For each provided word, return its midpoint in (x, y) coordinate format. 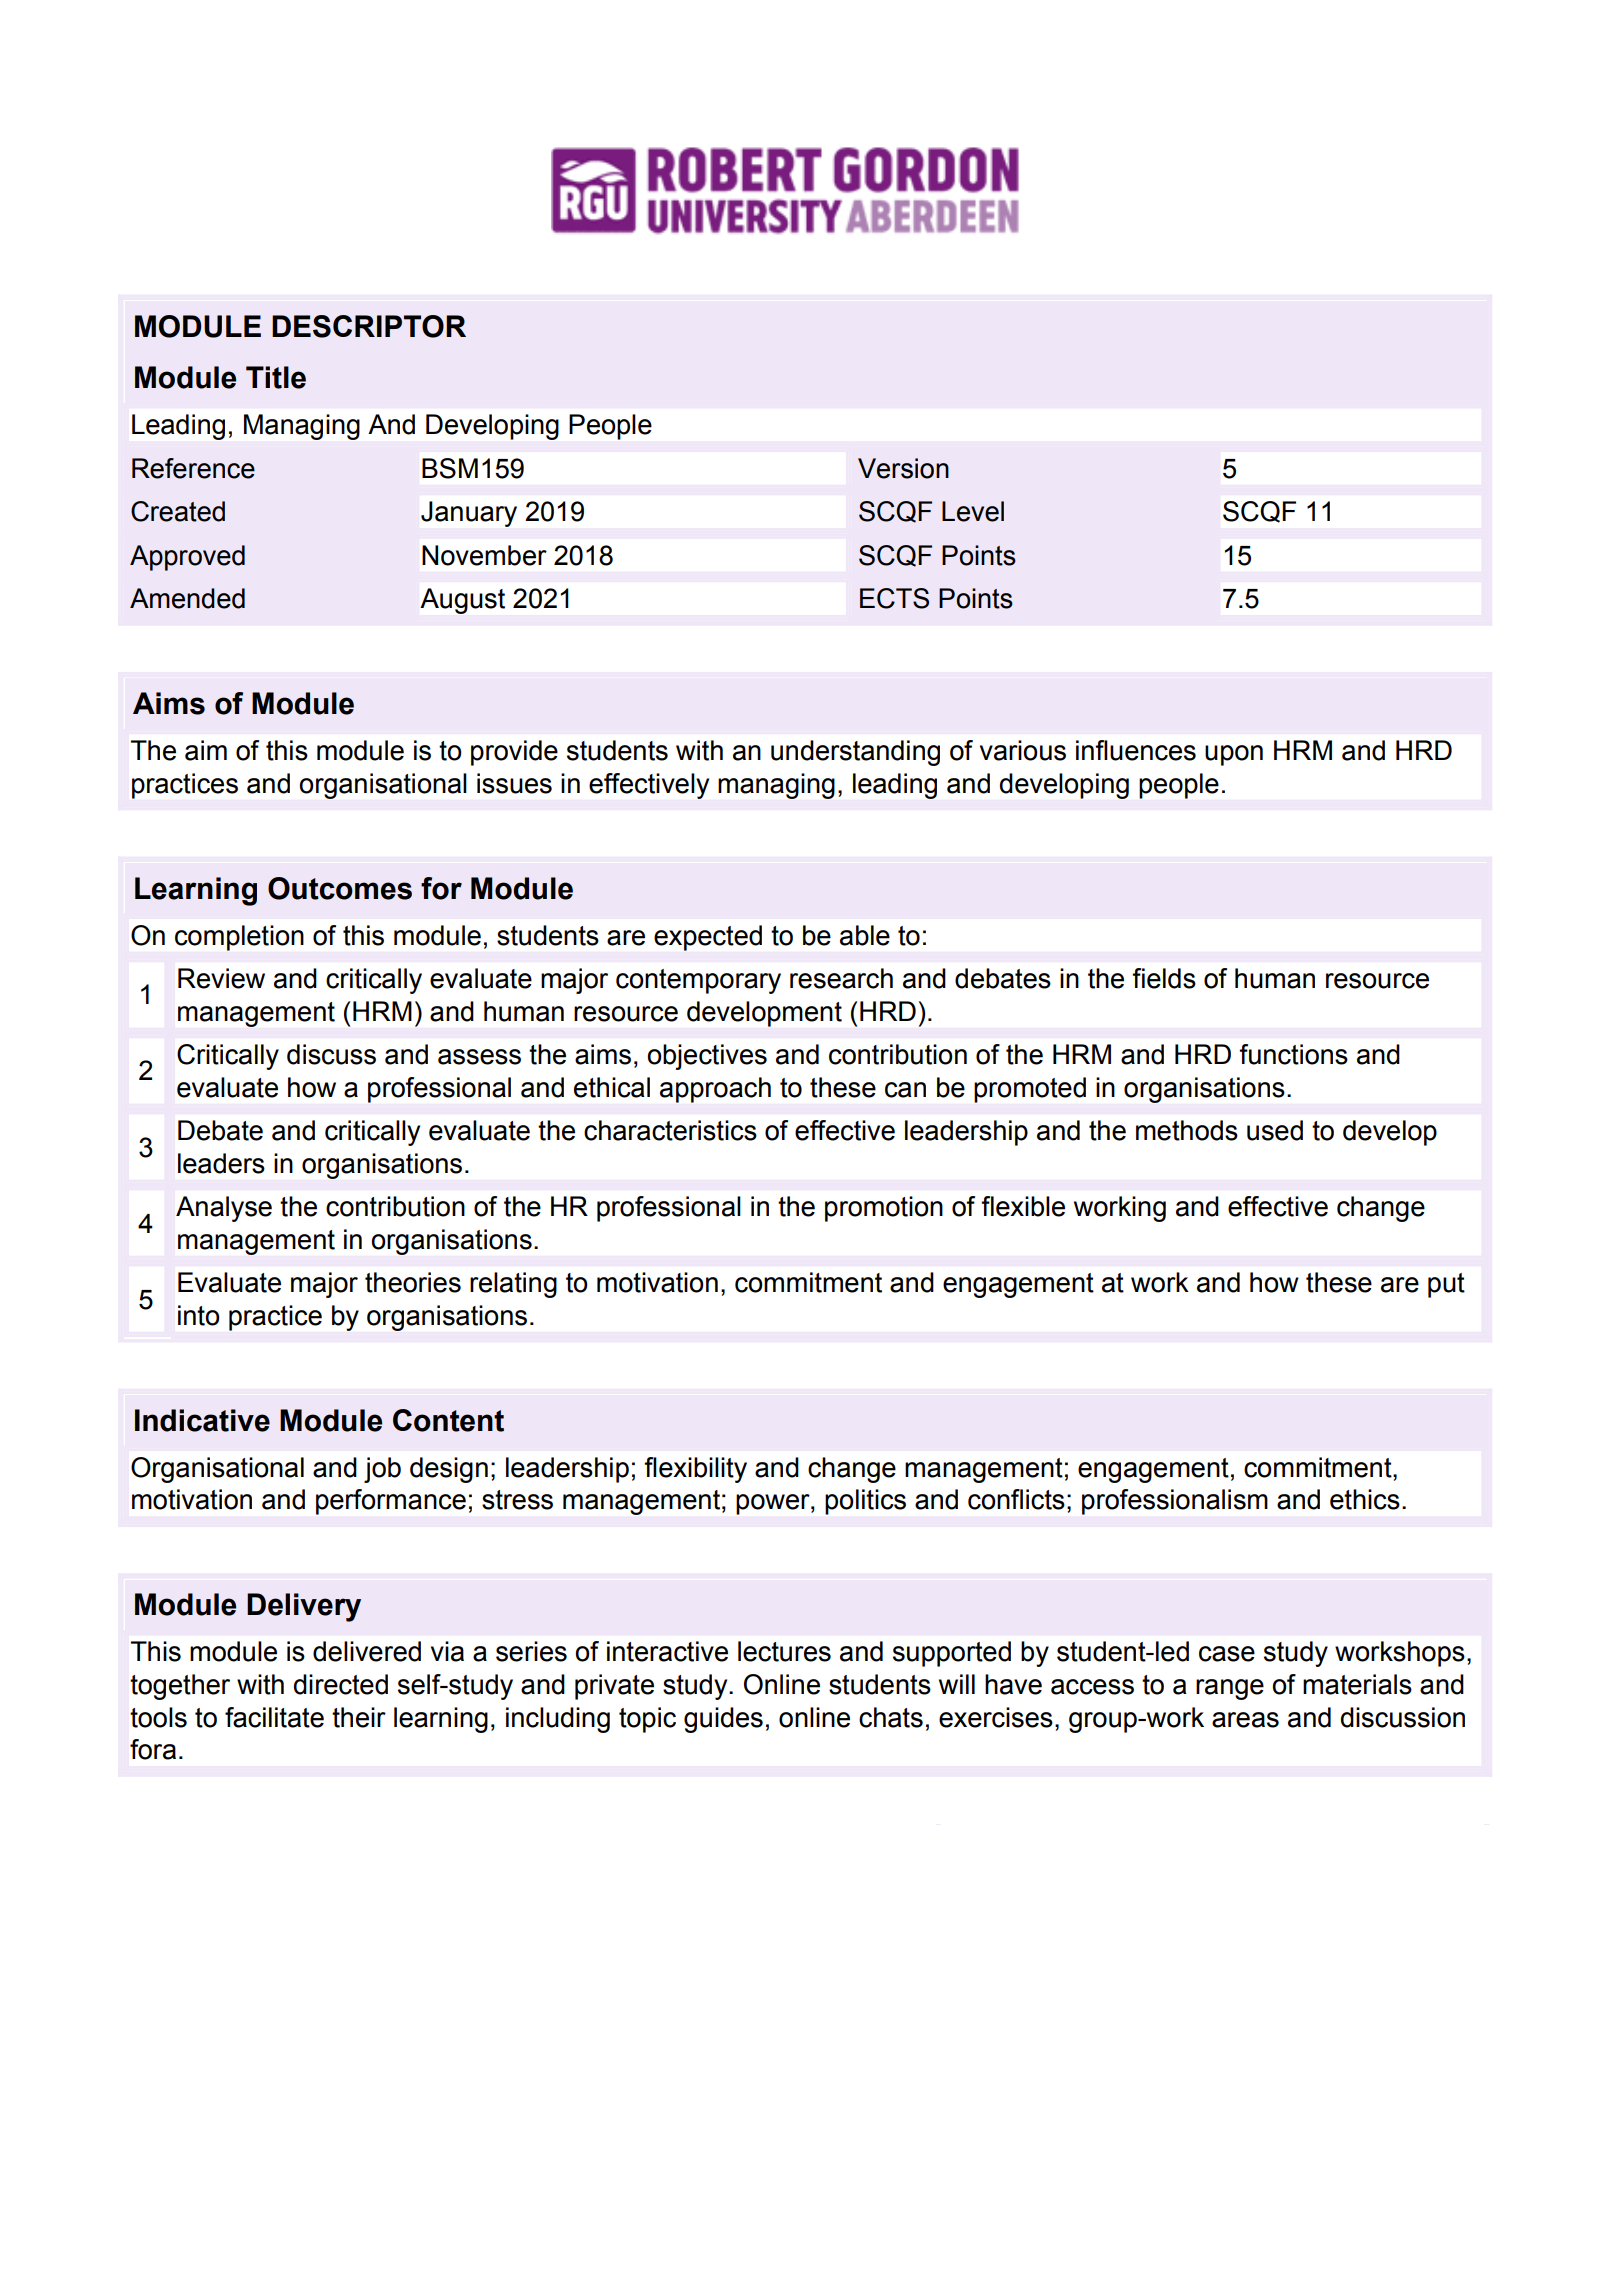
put (1446, 1285)
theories (413, 1282)
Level (973, 511)
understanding (855, 753)
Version (903, 468)
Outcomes (340, 888)
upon (1234, 755)
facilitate (274, 1717)
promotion (884, 1209)
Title (276, 377)
